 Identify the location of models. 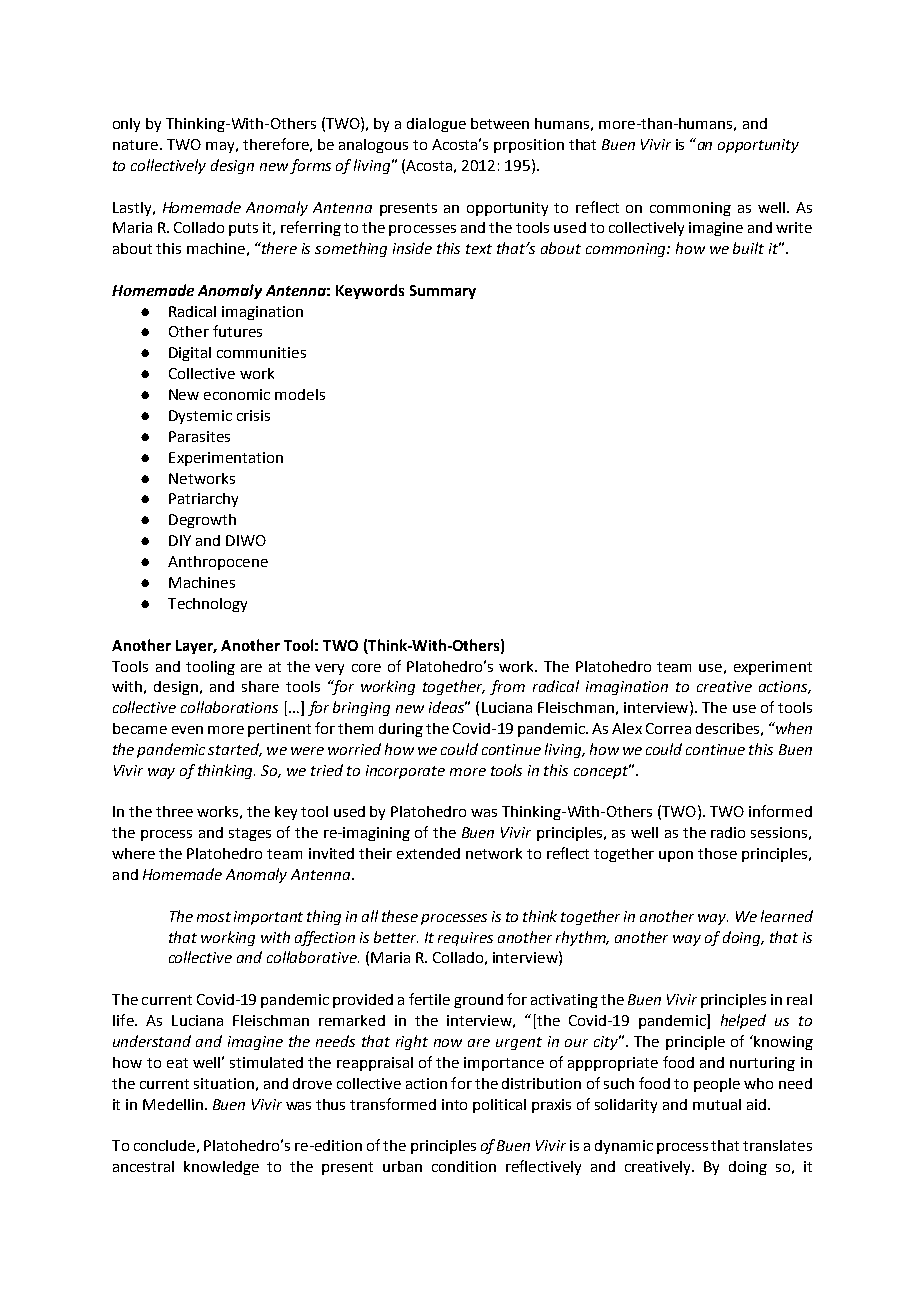
(300, 394).
